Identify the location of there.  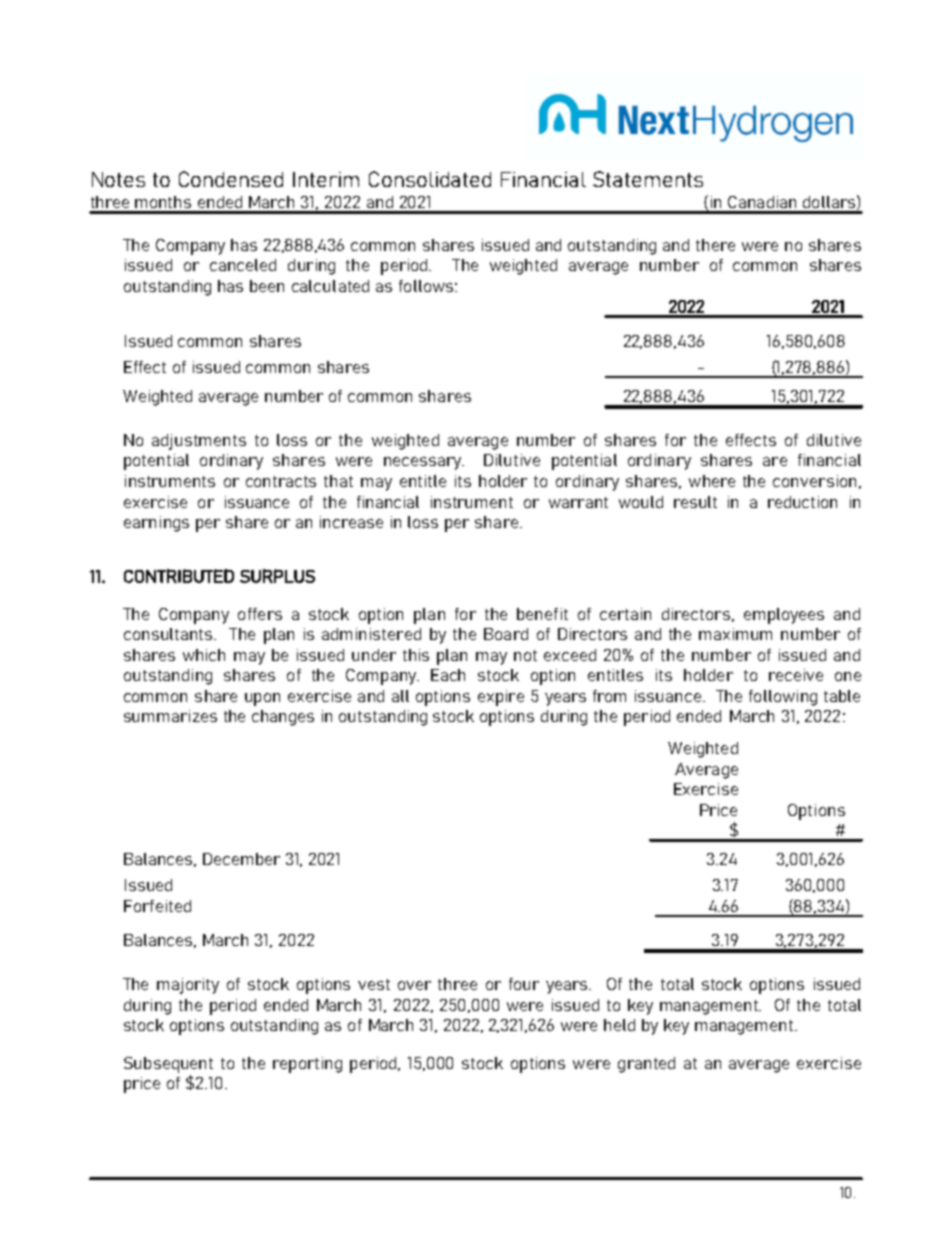
(715, 245).
